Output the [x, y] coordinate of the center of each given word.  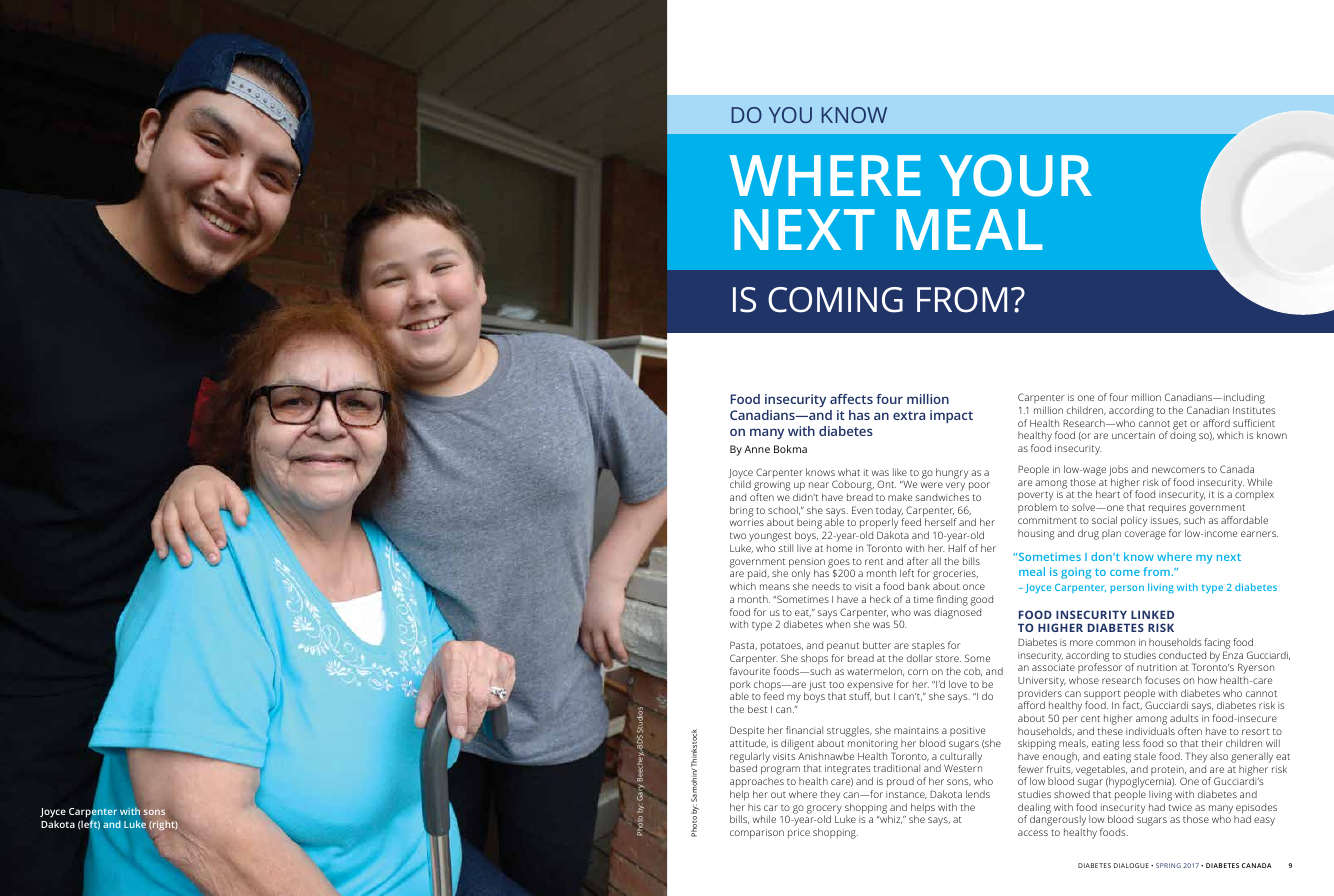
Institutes [1254, 410]
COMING [835, 300]
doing [1183, 436]
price [799, 833]
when [838, 624]
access [1033, 833]
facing [1217, 643]
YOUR [1015, 175]
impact [951, 416]
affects [851, 399]
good [982, 600]
